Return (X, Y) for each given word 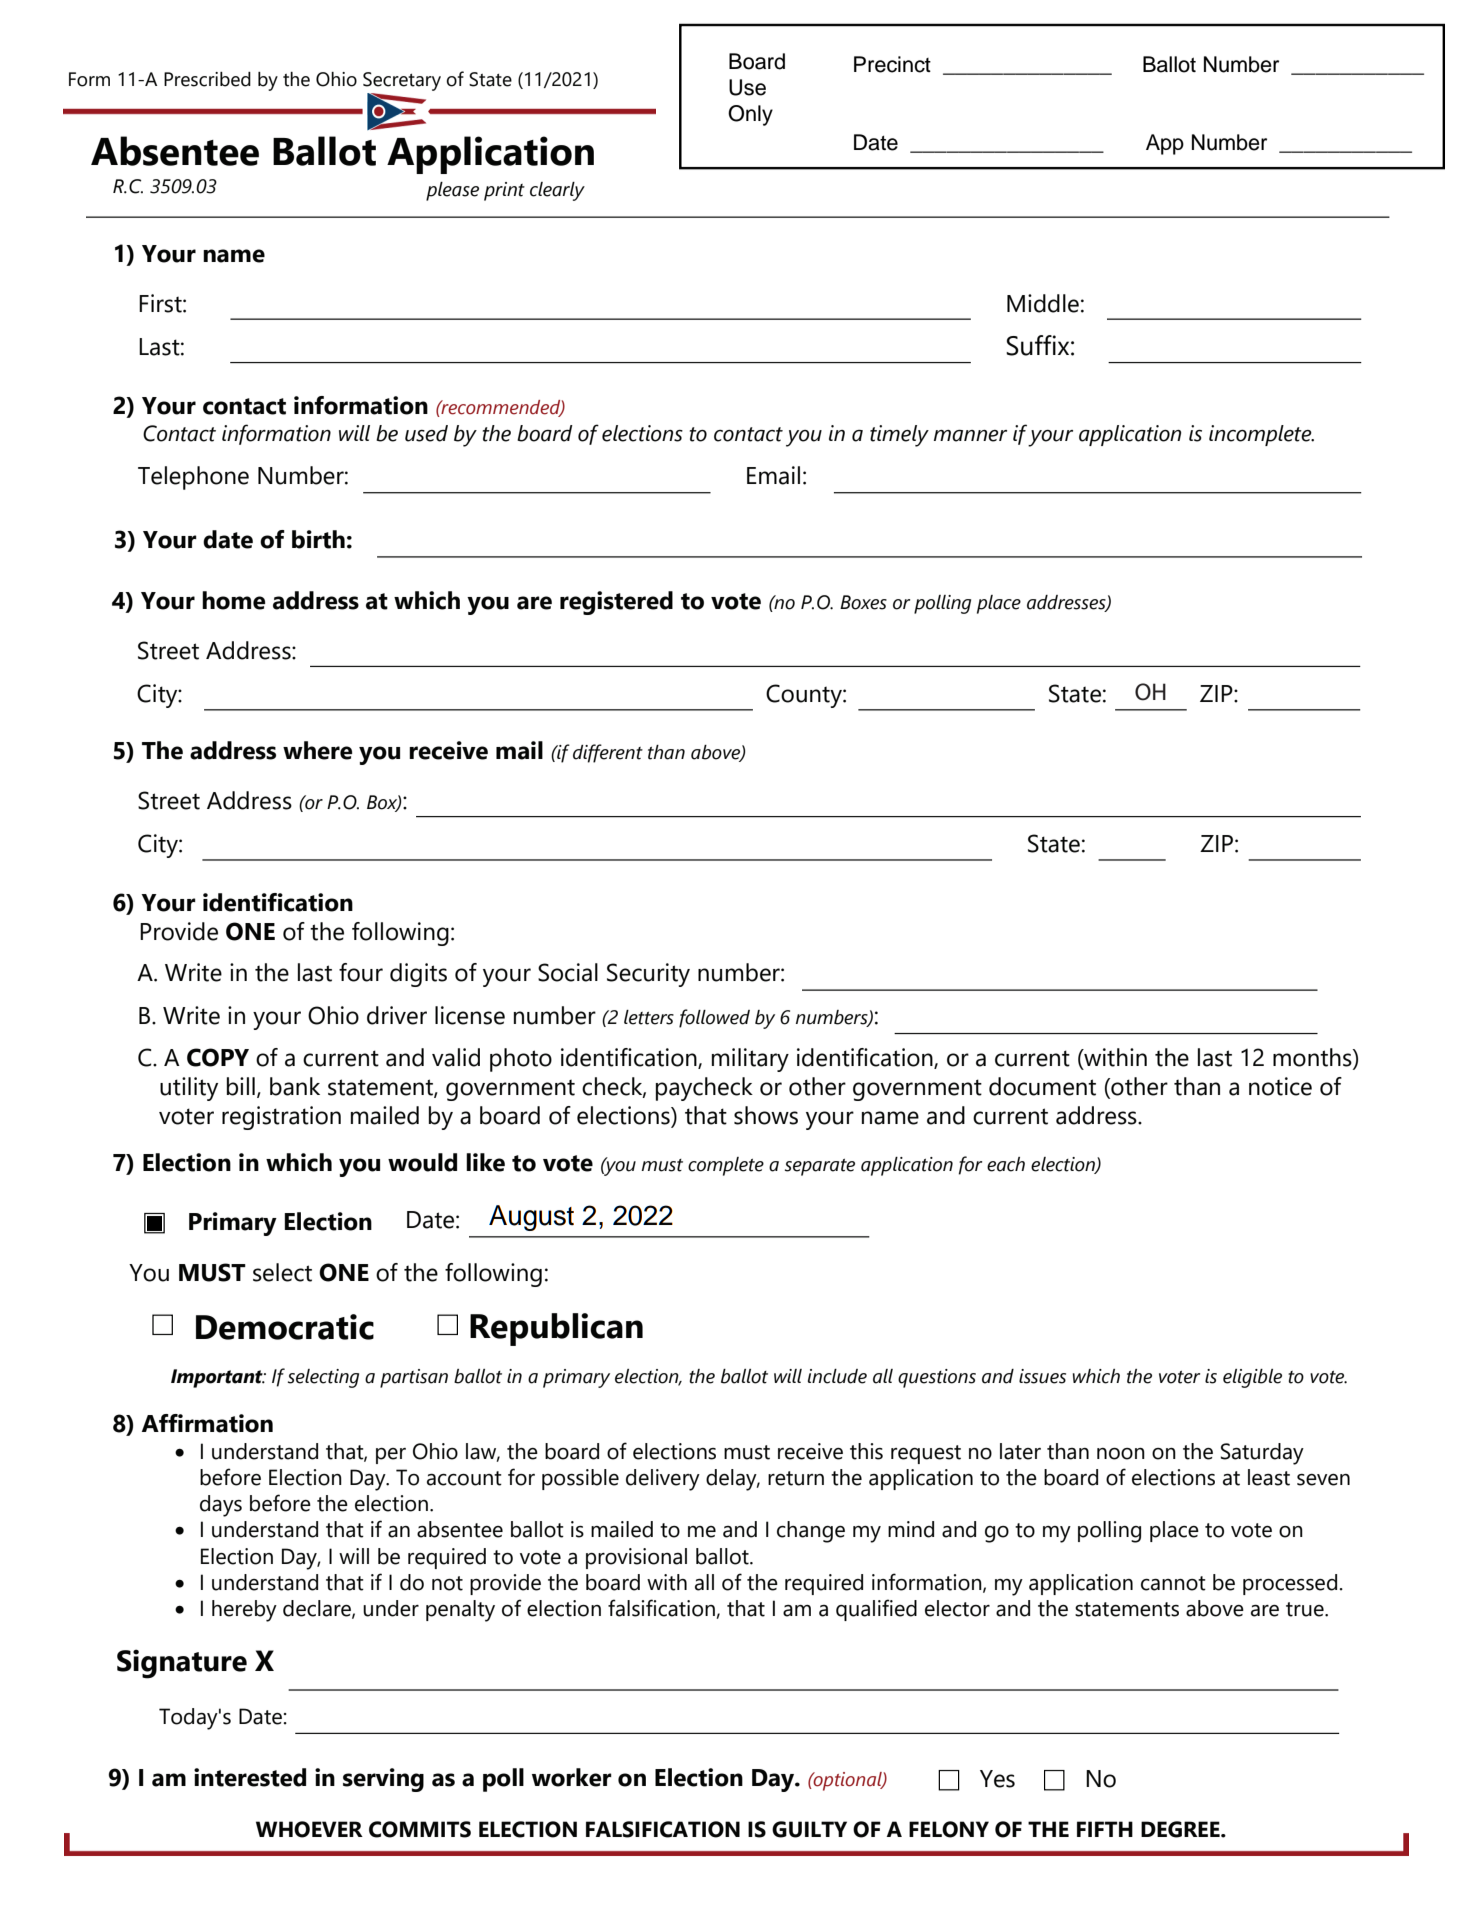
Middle (1043, 303)
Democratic (285, 1327)
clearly (557, 191)
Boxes (863, 602)
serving (383, 1780)
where (317, 750)
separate (820, 1167)
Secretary (402, 81)
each (1006, 1164)
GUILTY (809, 1829)
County (805, 696)
